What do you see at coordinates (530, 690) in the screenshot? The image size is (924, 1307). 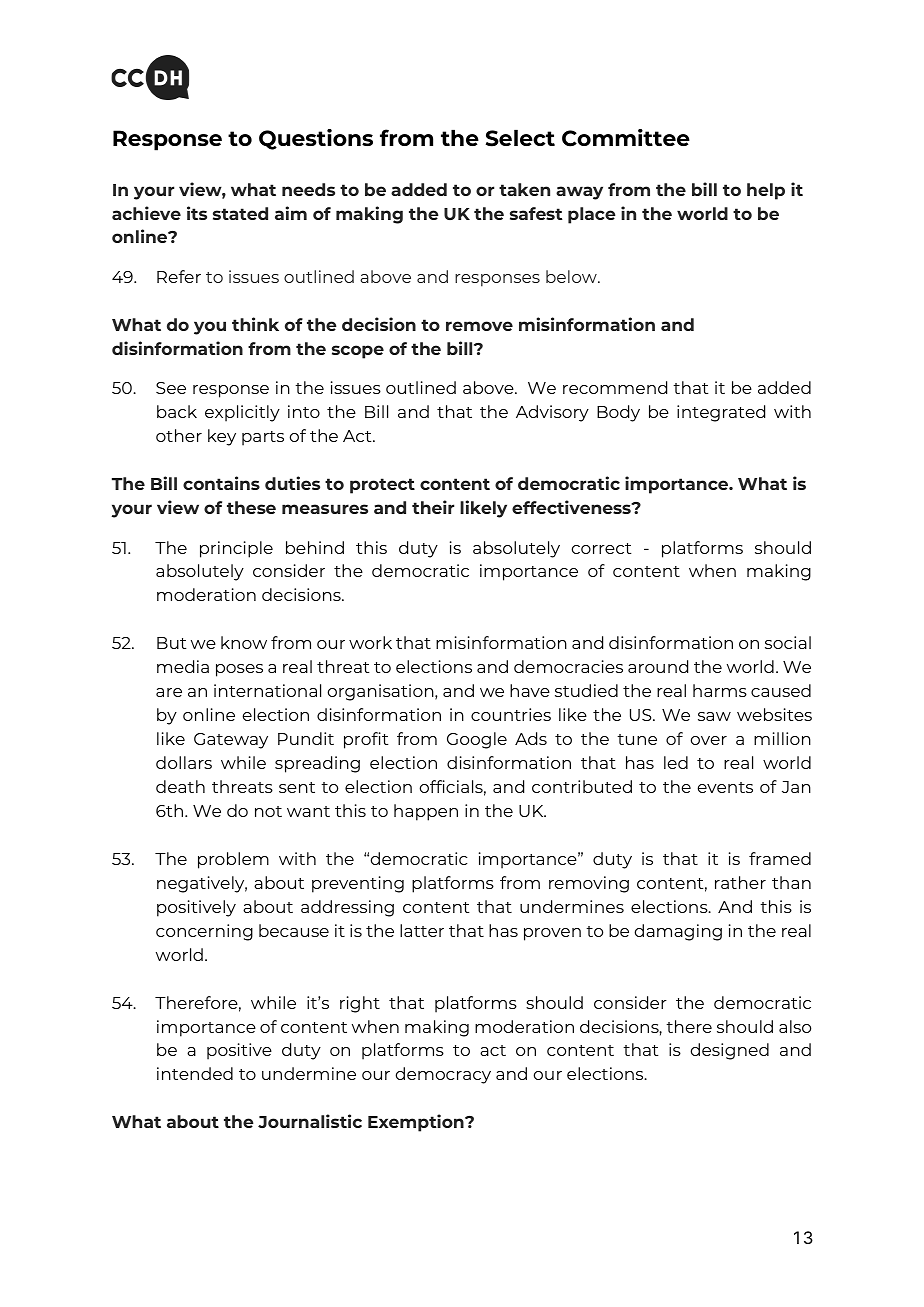 I see `have` at bounding box center [530, 690].
